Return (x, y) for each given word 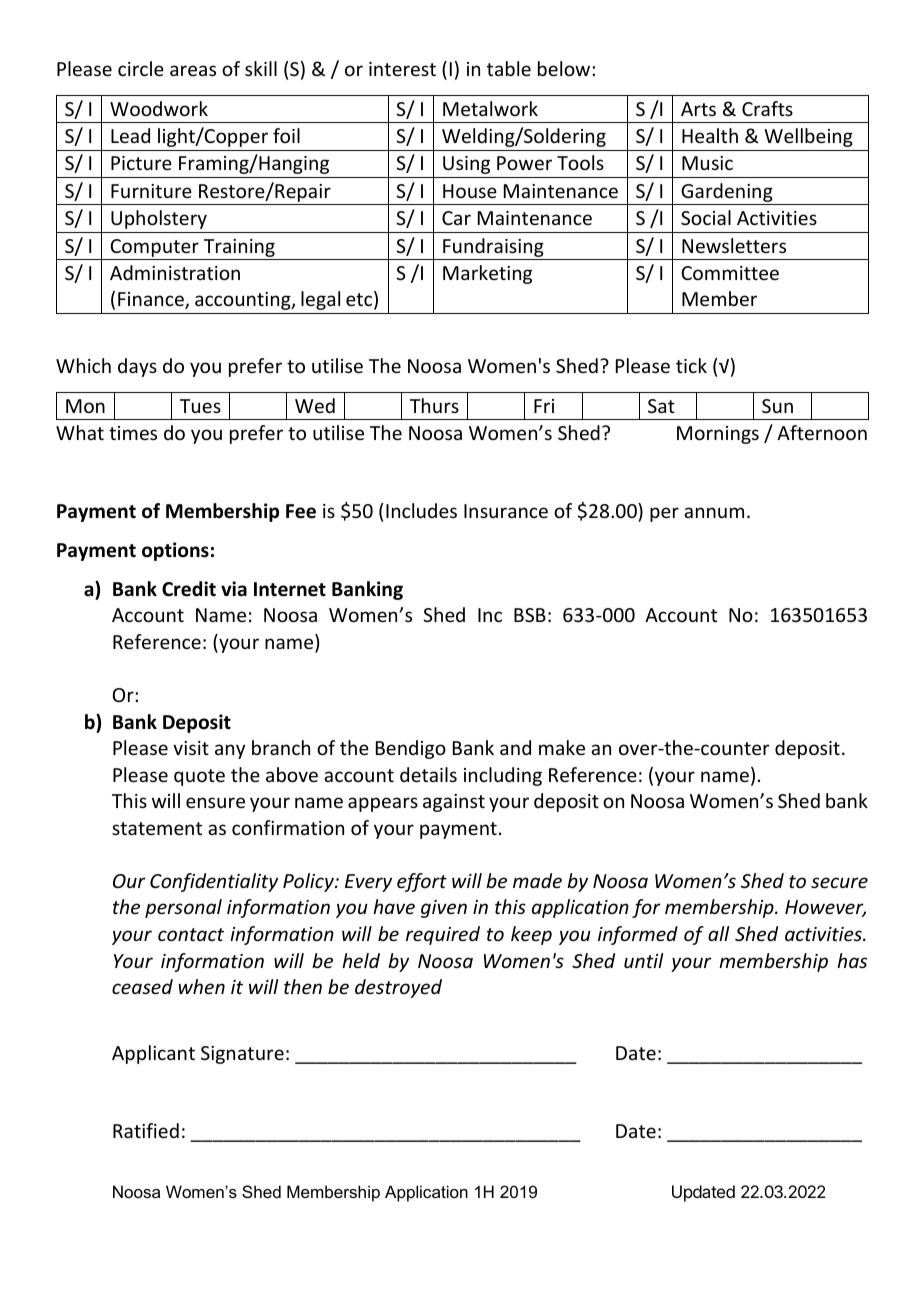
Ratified (146, 1130)
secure (839, 882)
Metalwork (490, 108)
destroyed (398, 988)
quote (199, 777)
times (133, 433)
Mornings (718, 435)
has (852, 960)
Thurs (434, 405)
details (428, 774)
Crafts (767, 108)
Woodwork (159, 108)
